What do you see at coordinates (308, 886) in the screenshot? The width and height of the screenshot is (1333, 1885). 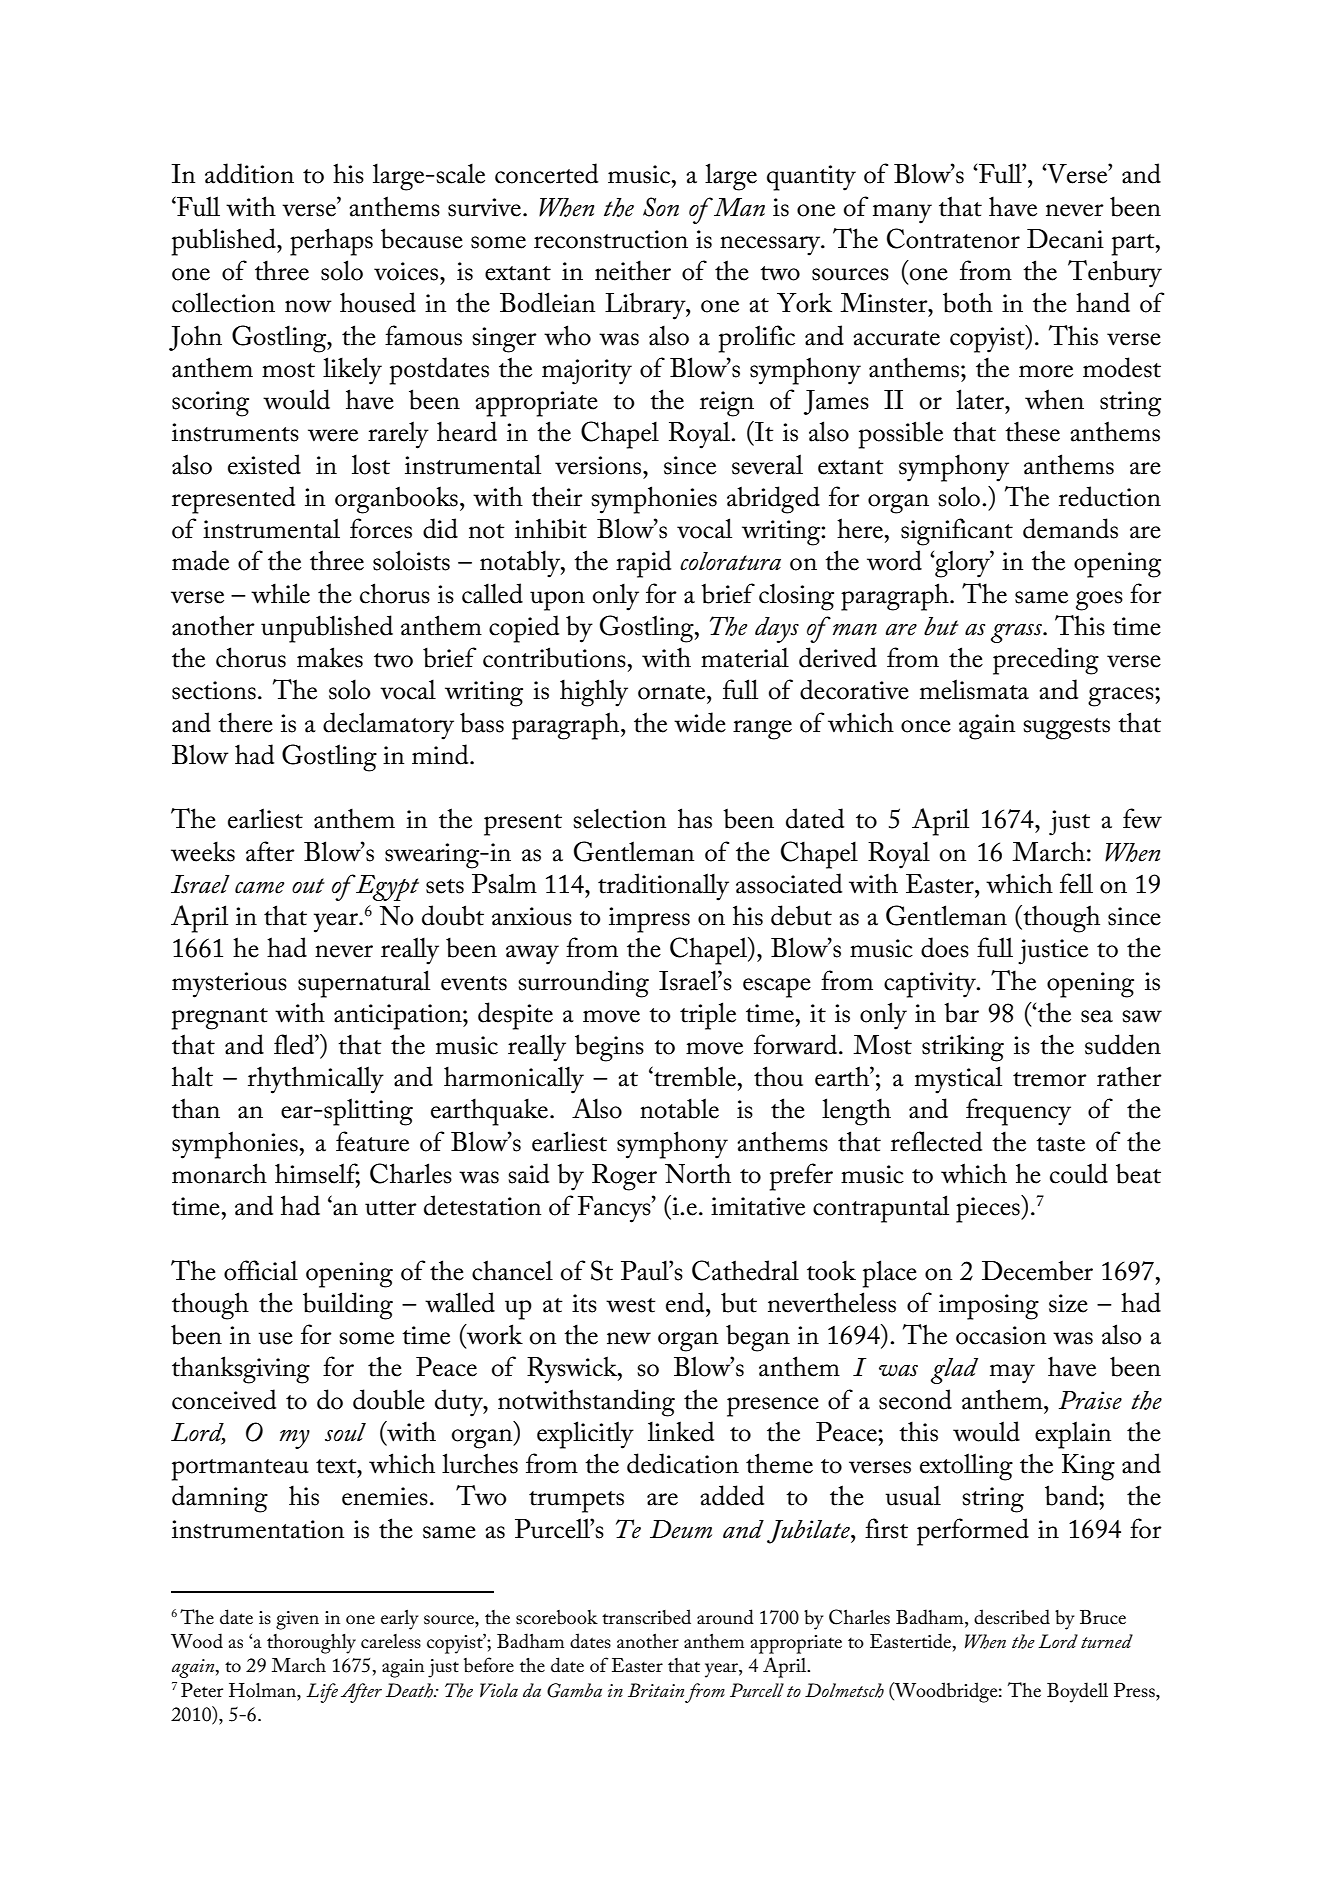 I see `out` at bounding box center [308, 886].
